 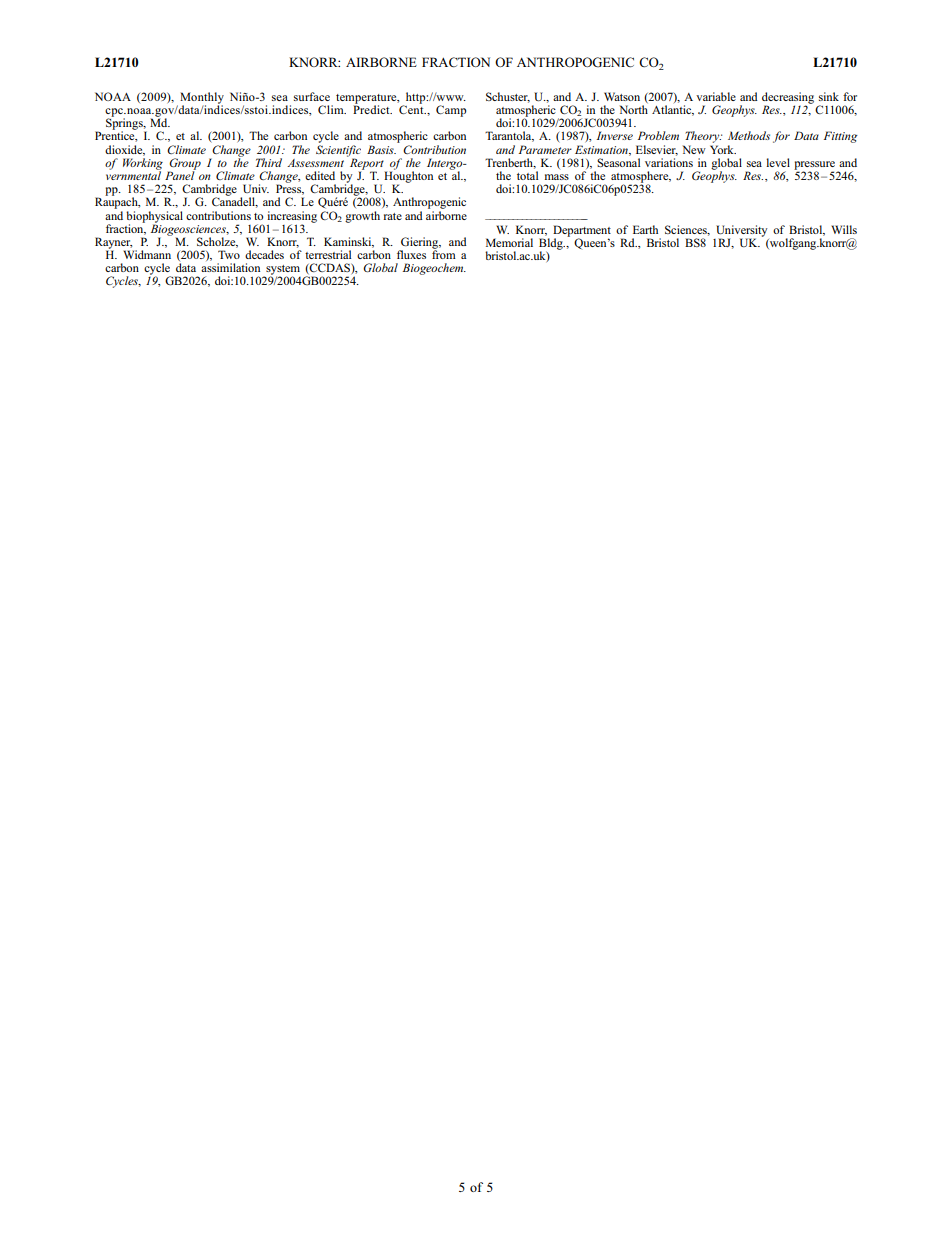 I want to click on Methods, so click(x=749, y=135).
